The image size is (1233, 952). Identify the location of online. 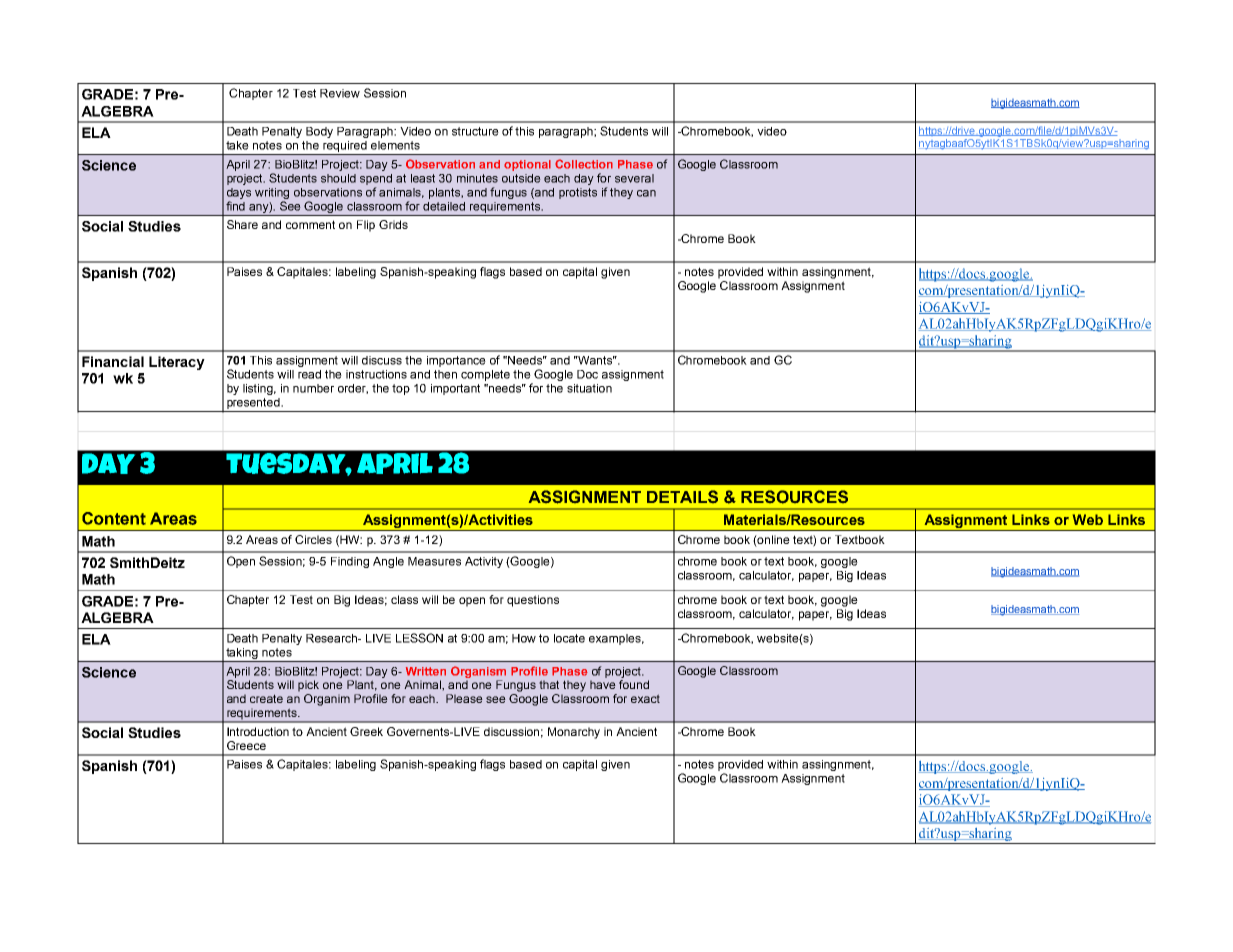
(773, 541).
